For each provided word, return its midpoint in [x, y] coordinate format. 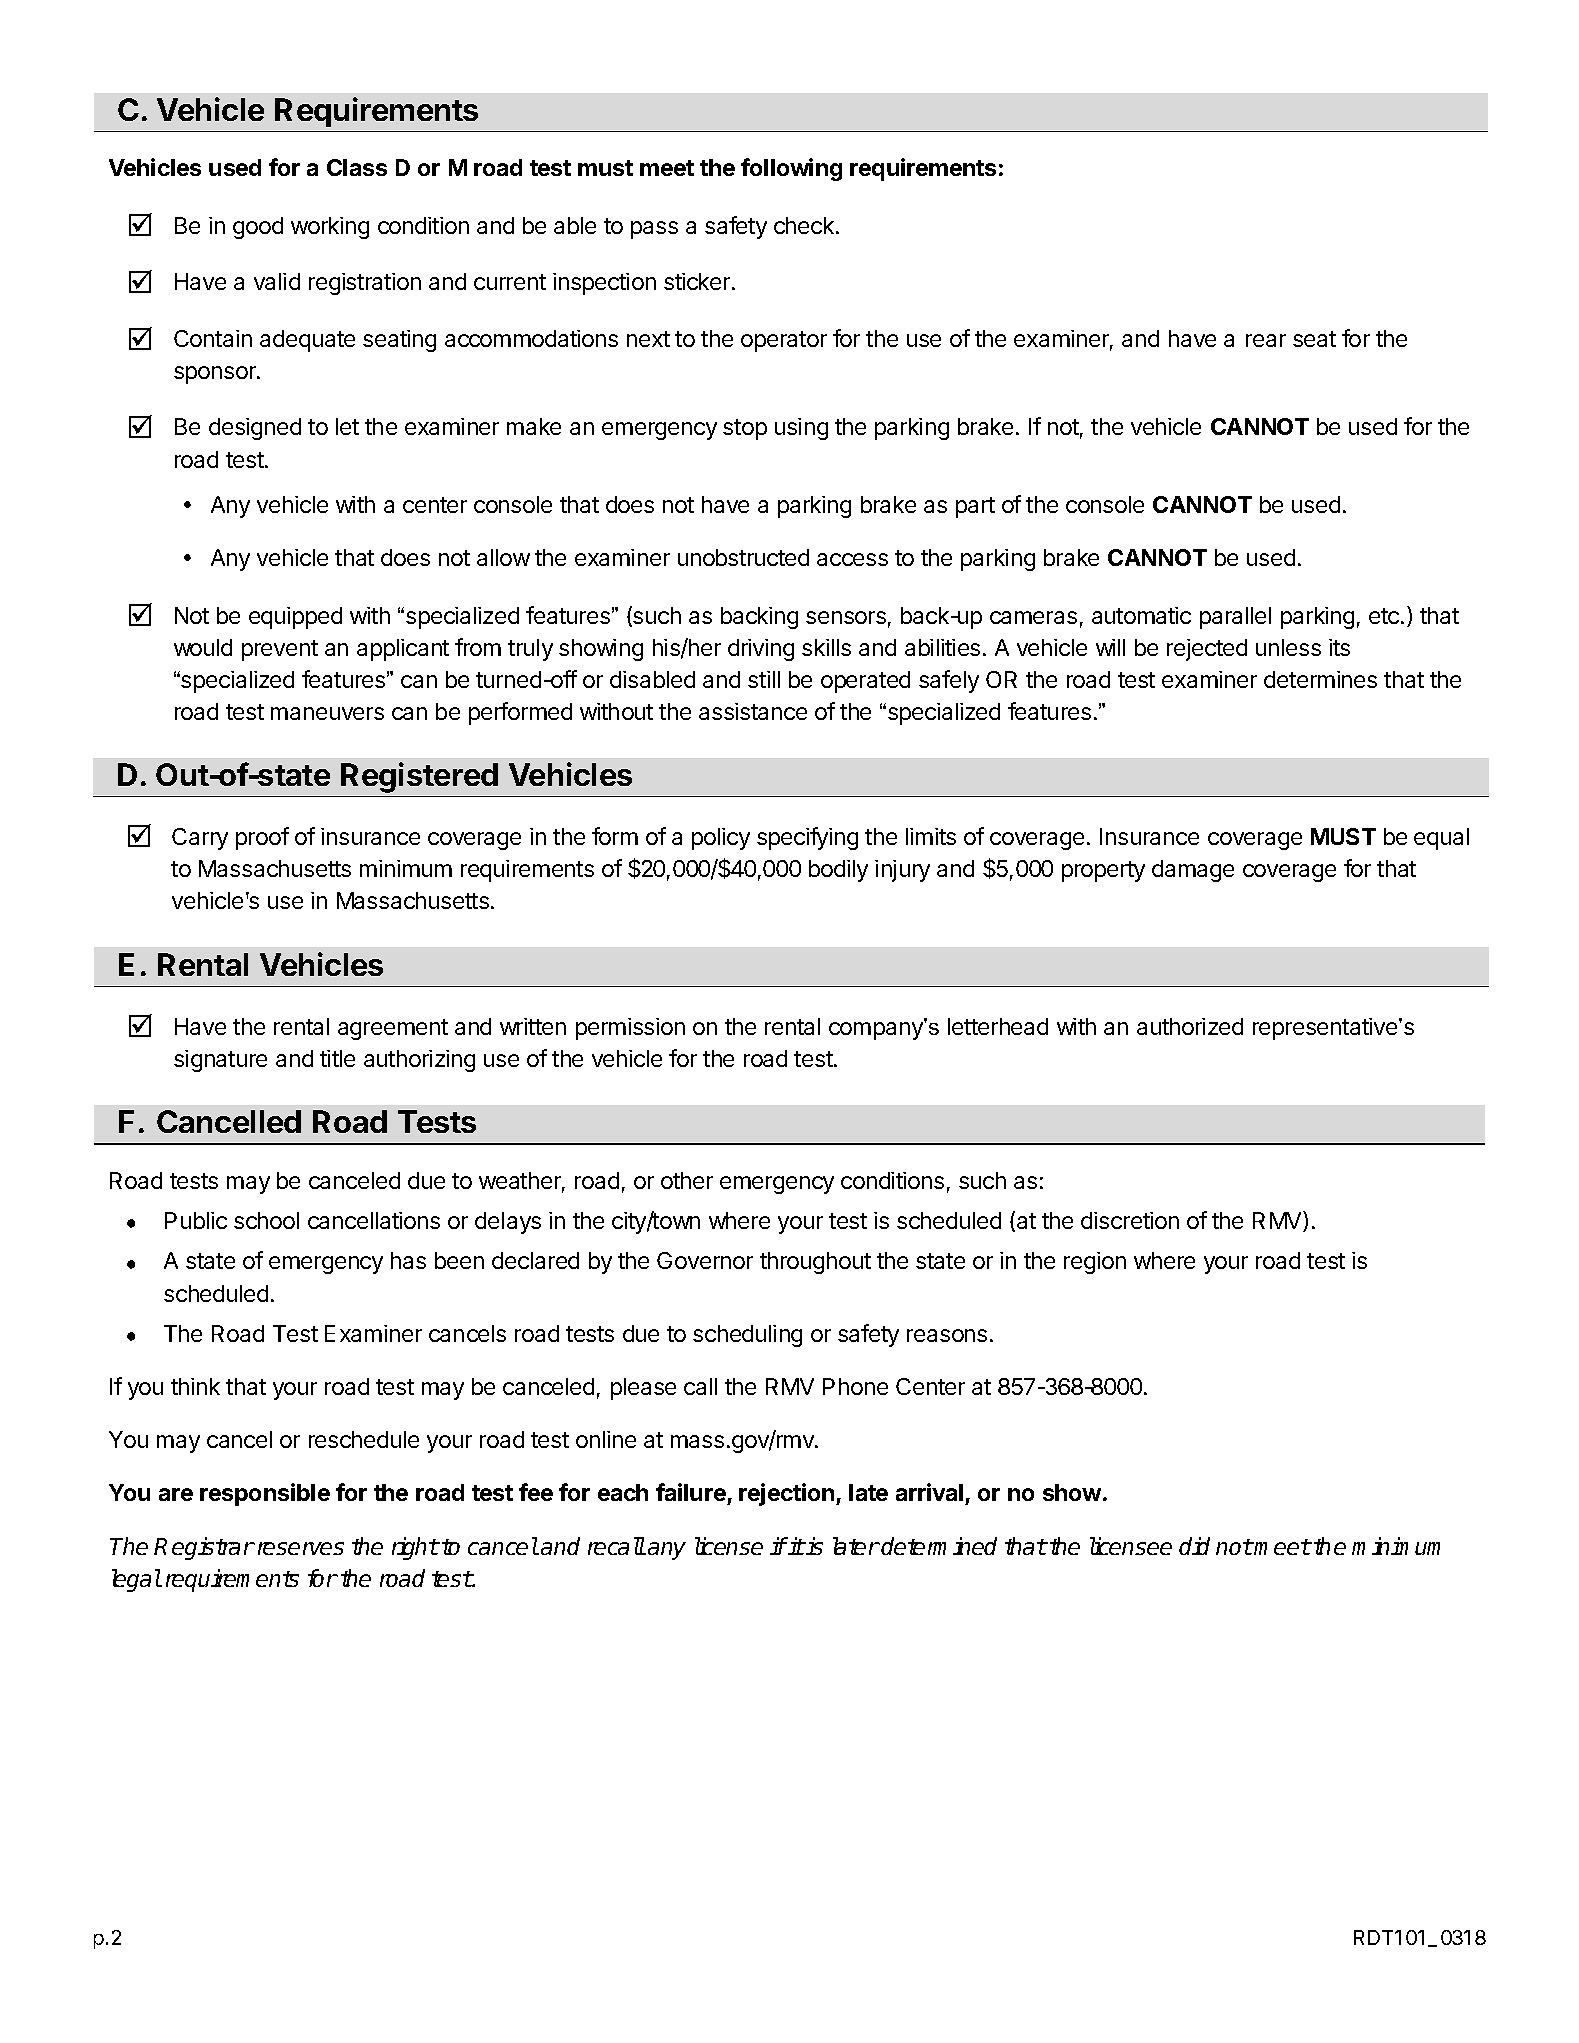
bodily [838, 871]
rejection [788, 1494]
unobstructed [743, 557]
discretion [1130, 1220]
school [266, 1220]
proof [262, 838]
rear [1266, 340]
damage [1193, 871]
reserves [301, 1548]
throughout [815, 1263]
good [258, 228]
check [804, 225]
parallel [1235, 618]
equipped [295, 618]
